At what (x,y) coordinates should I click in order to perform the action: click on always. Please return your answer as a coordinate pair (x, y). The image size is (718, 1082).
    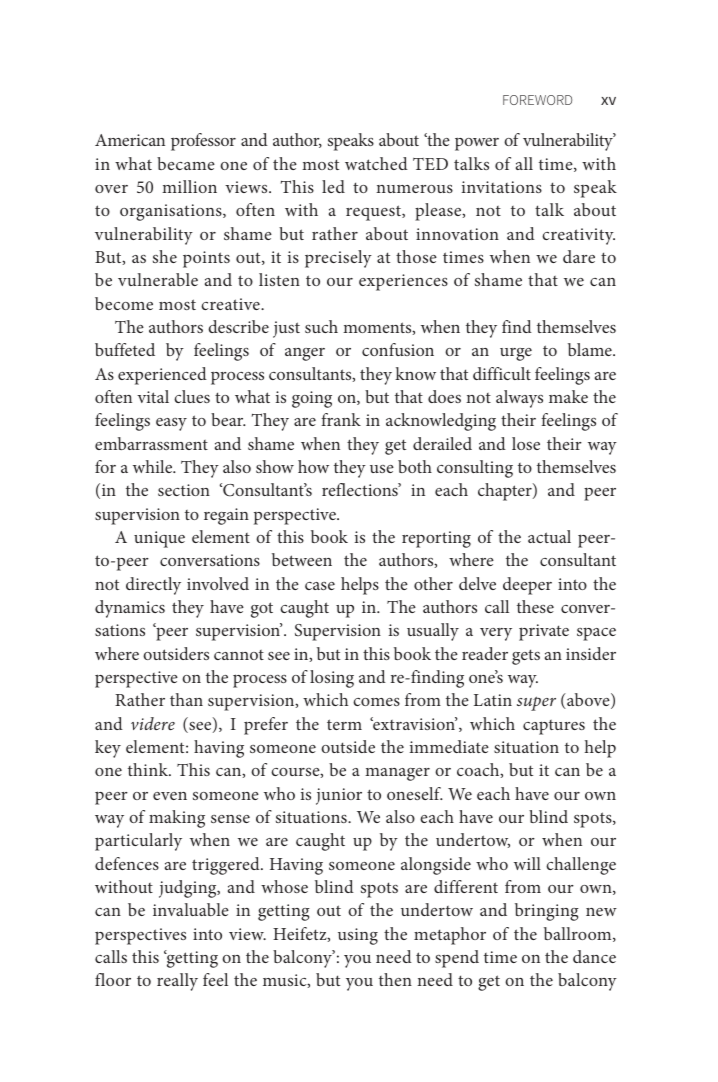
    Looking at the image, I should click on (519, 399).
